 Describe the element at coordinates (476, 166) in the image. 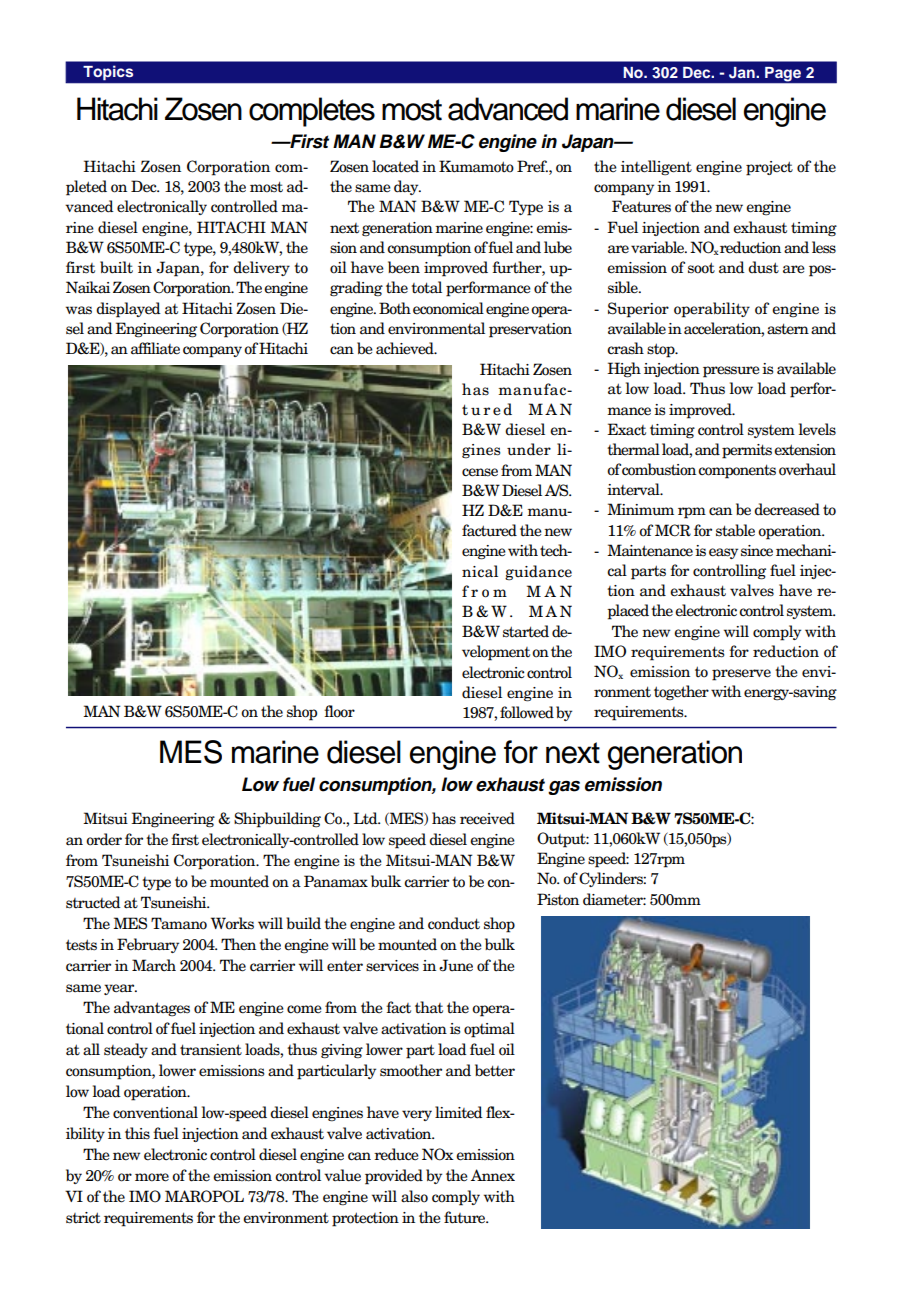

I see `Kumamoto` at that location.
